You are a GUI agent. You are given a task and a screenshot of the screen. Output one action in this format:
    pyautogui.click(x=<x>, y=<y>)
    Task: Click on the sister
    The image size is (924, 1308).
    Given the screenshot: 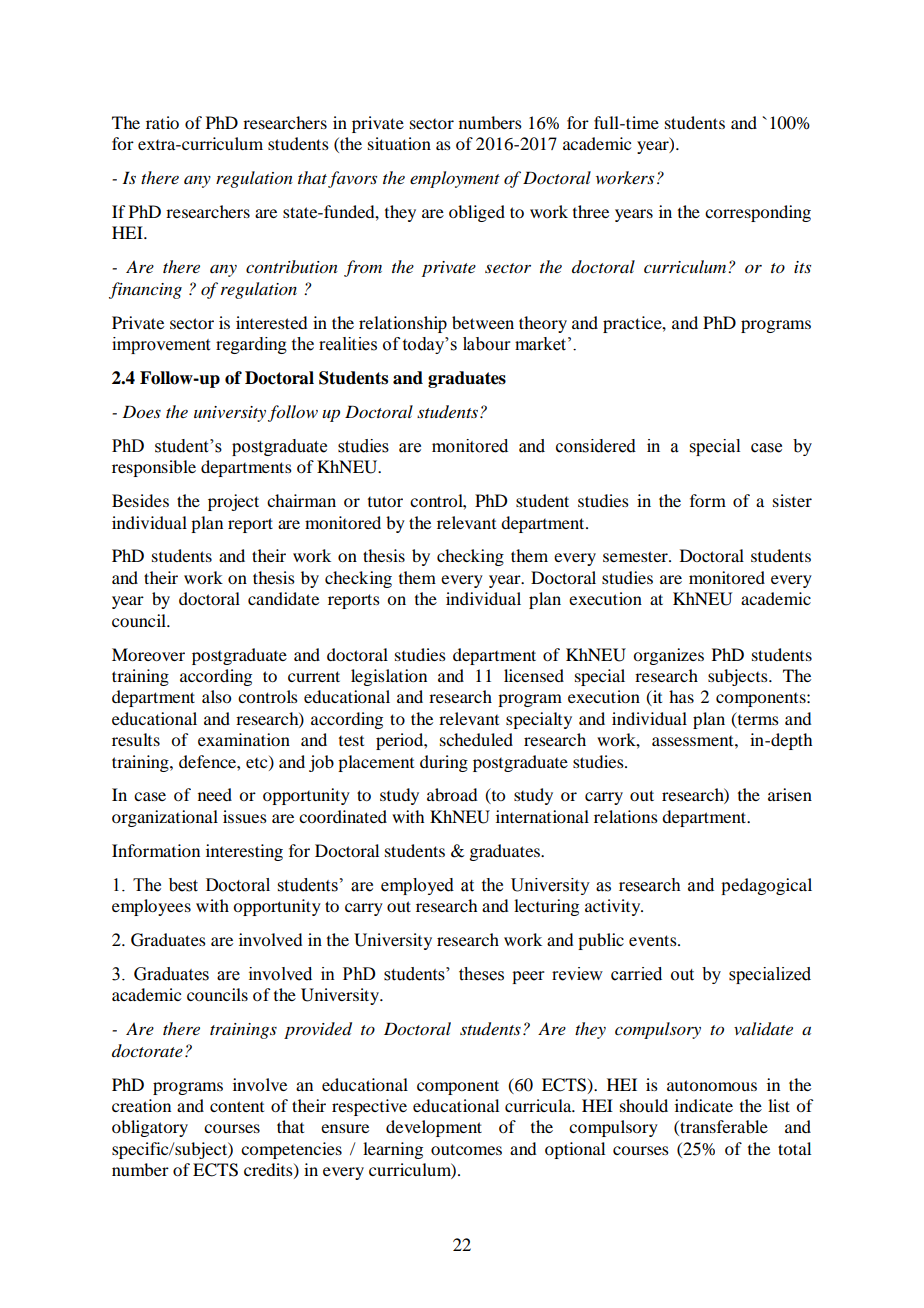 What is the action you would take?
    pyautogui.click(x=792, y=500)
